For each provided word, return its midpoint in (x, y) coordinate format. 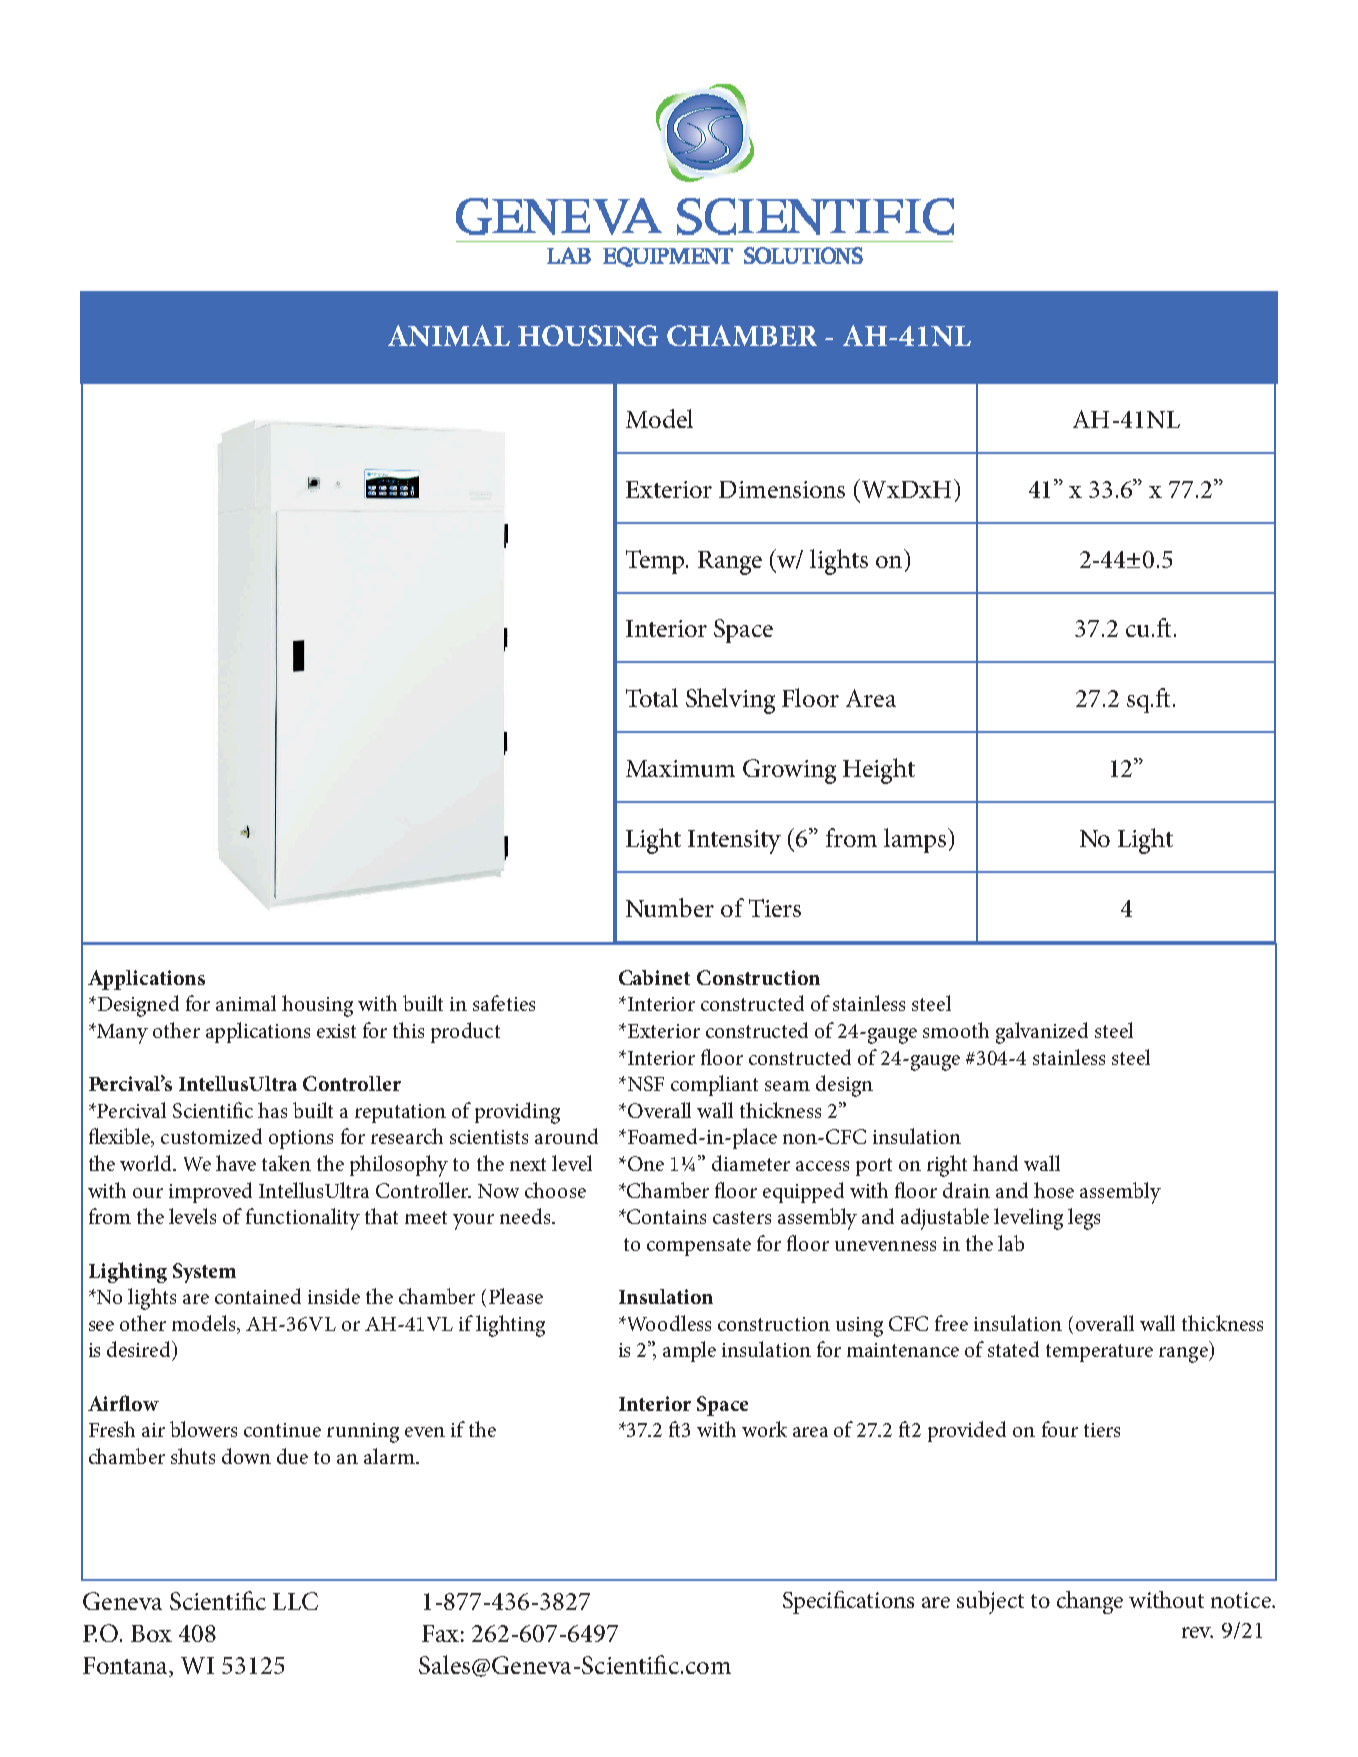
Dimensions (782, 489)
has (272, 1110)
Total (652, 697)
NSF (644, 1083)
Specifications (848, 1602)
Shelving (730, 701)
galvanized (1042, 1033)
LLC (295, 1601)
